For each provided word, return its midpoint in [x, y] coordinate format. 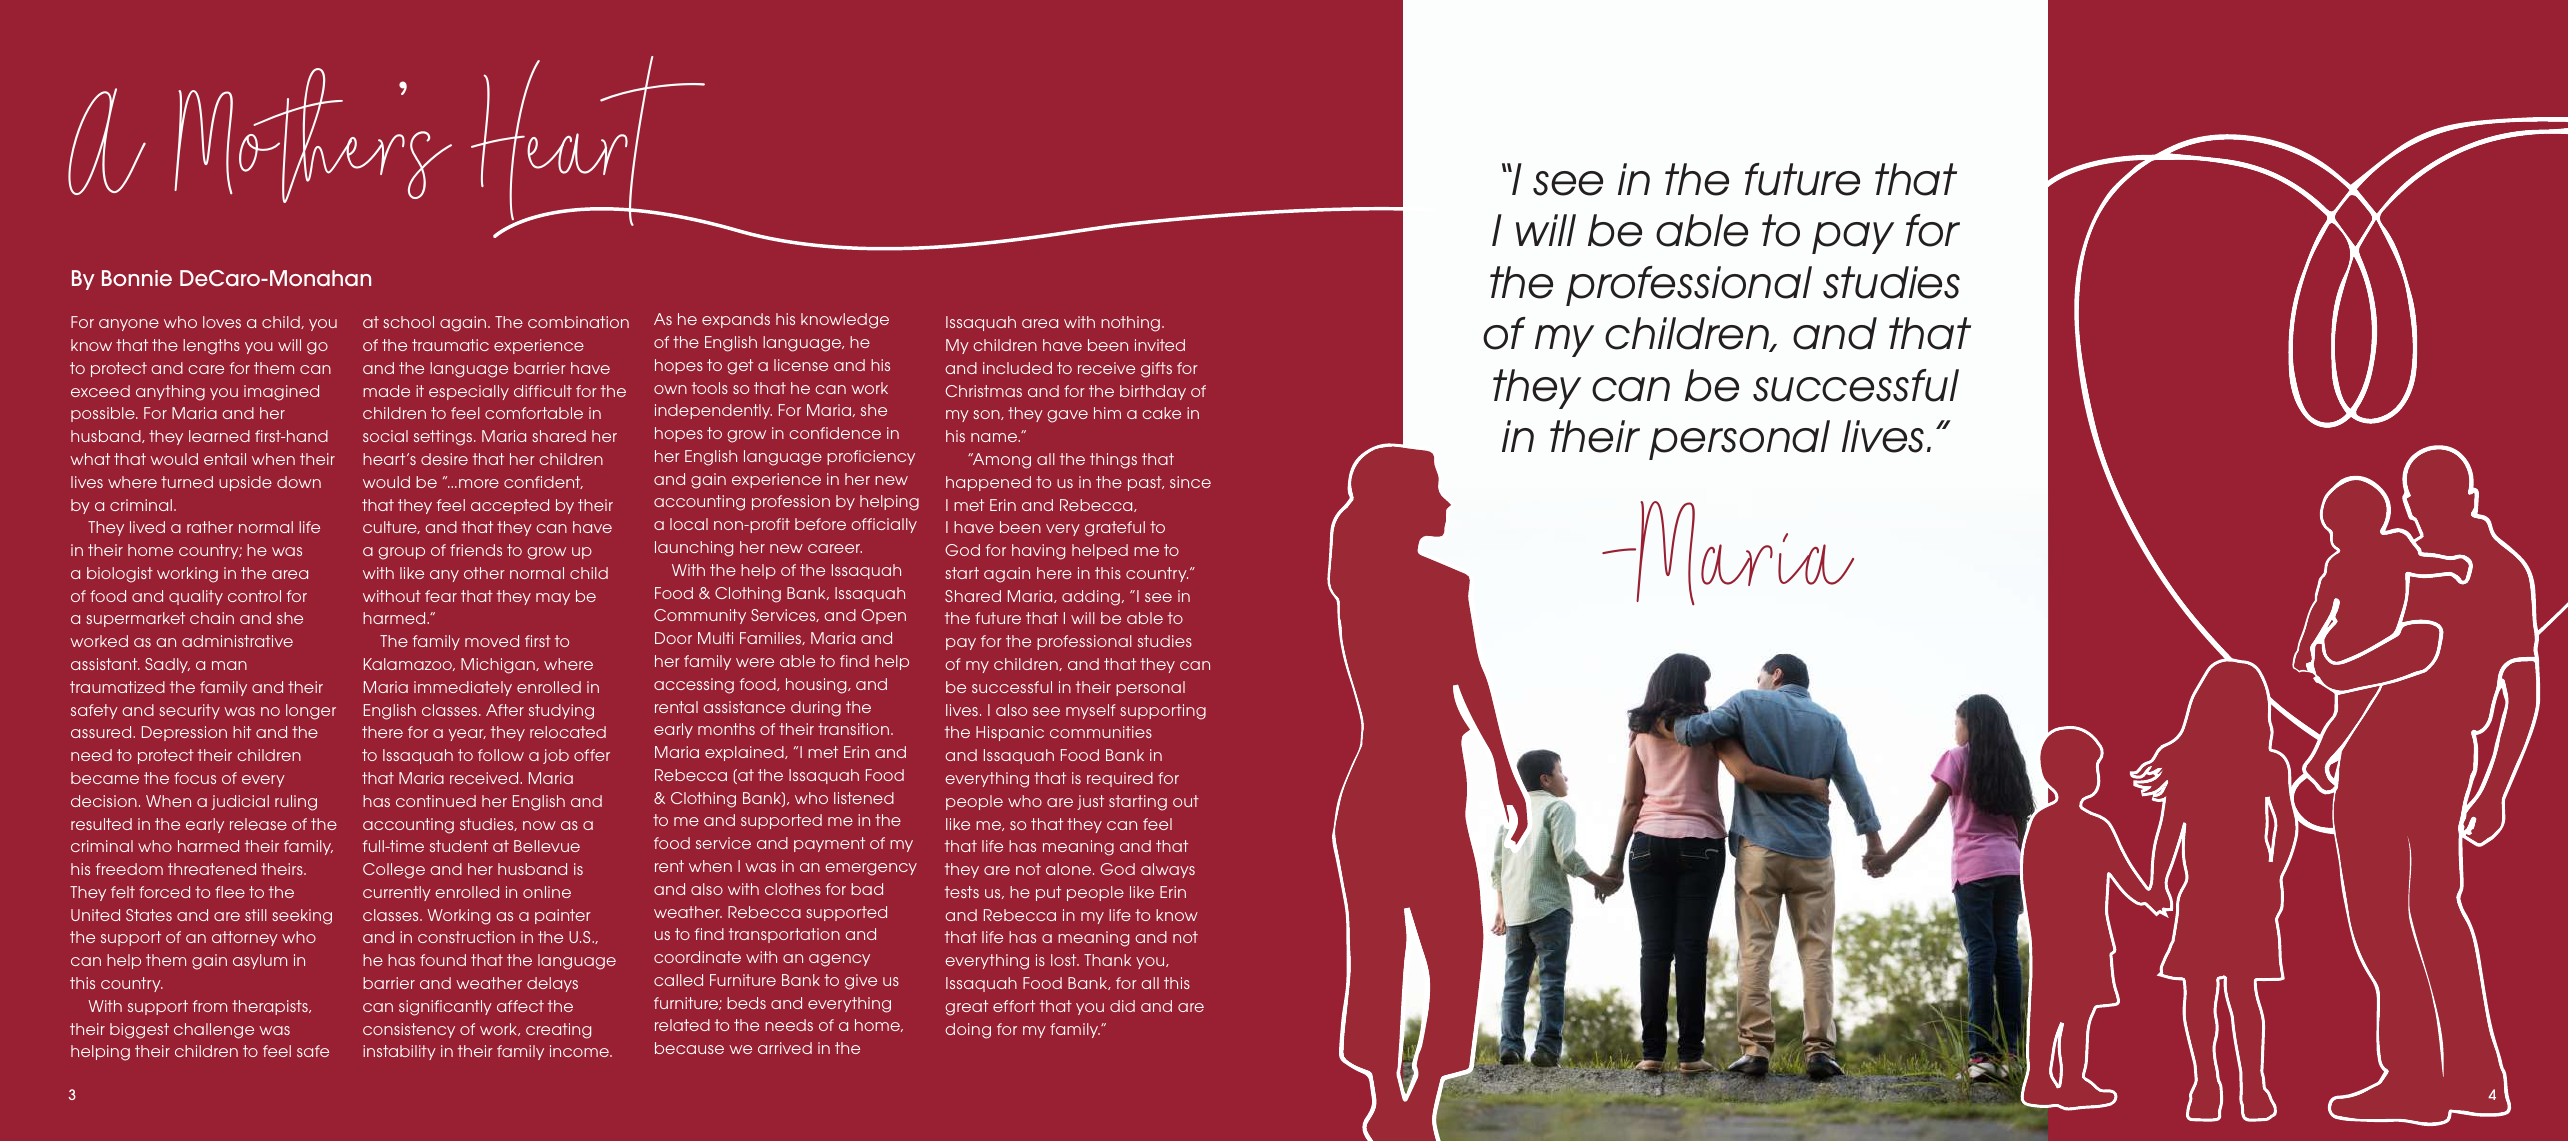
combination [578, 322]
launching [694, 549]
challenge [214, 1031]
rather [210, 527]
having [1038, 552]
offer [592, 755]
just [1090, 802]
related [682, 1025]
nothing [1130, 324]
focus [195, 778]
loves [222, 322]
